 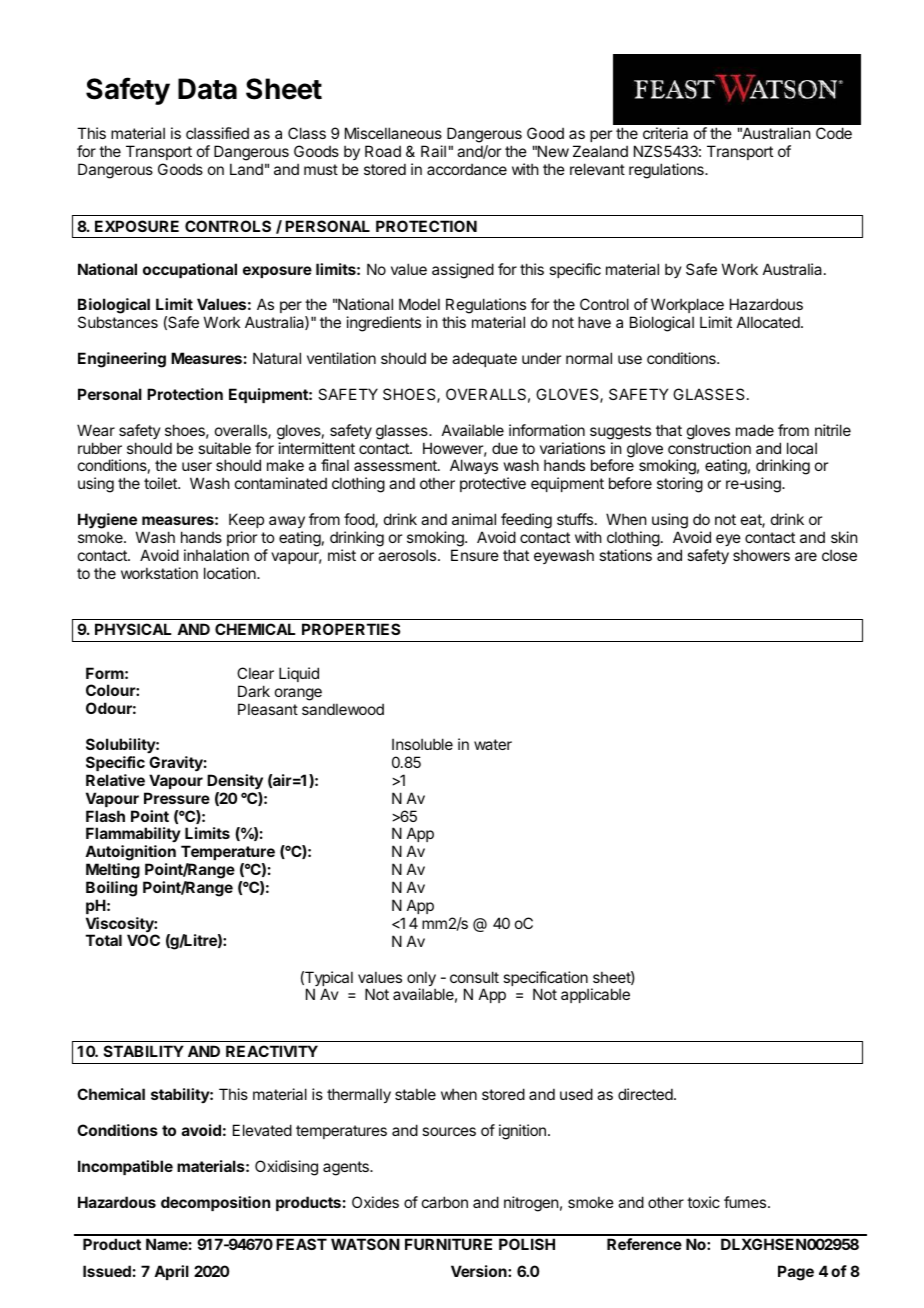 I want to click on consult, so click(x=474, y=977).
